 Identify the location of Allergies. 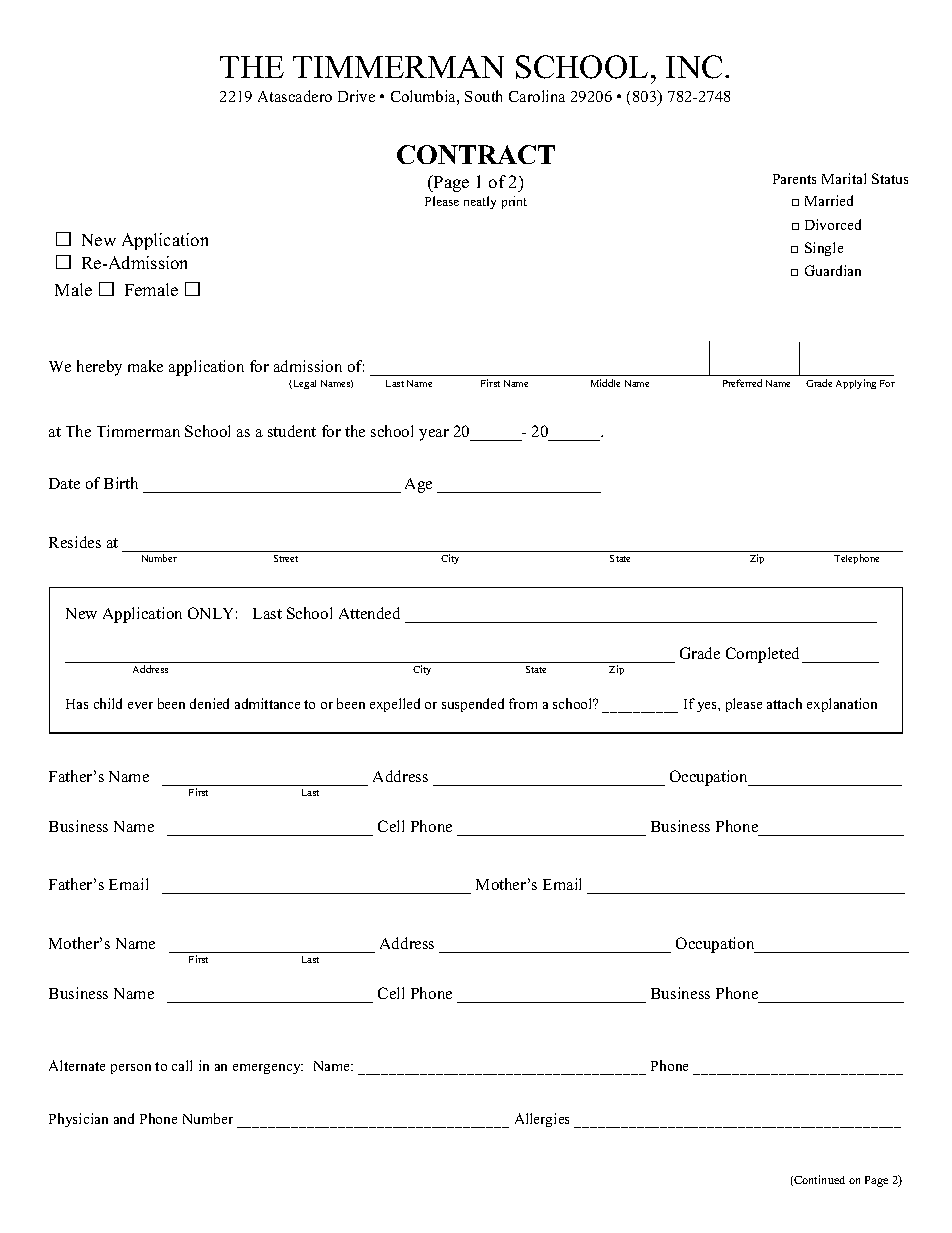
(542, 1120).
